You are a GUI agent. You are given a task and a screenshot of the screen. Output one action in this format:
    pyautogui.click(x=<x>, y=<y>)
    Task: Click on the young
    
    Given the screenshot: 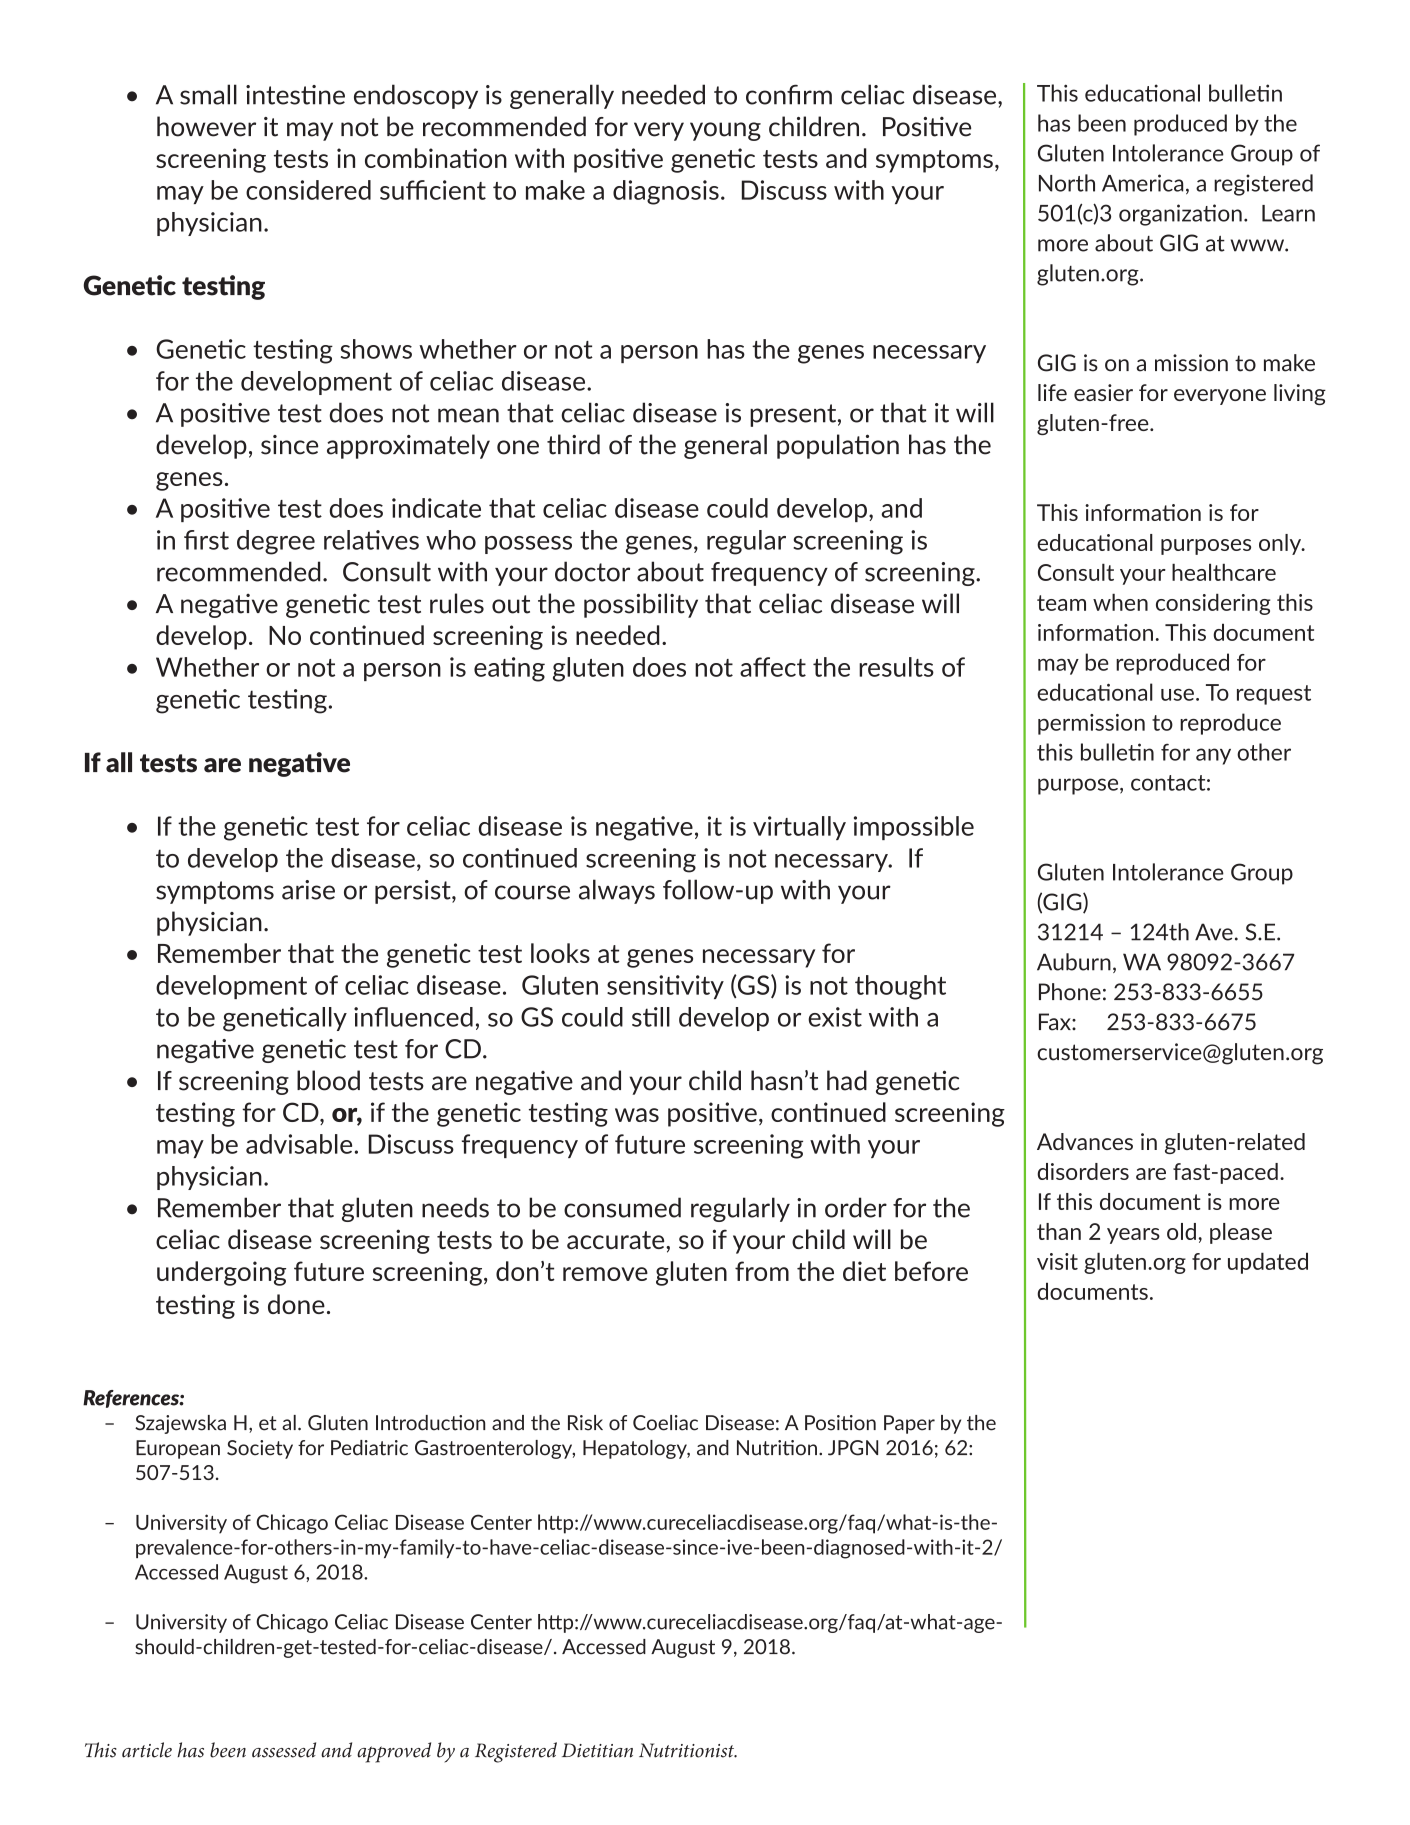 What is the action you would take?
    pyautogui.click(x=725, y=131)
